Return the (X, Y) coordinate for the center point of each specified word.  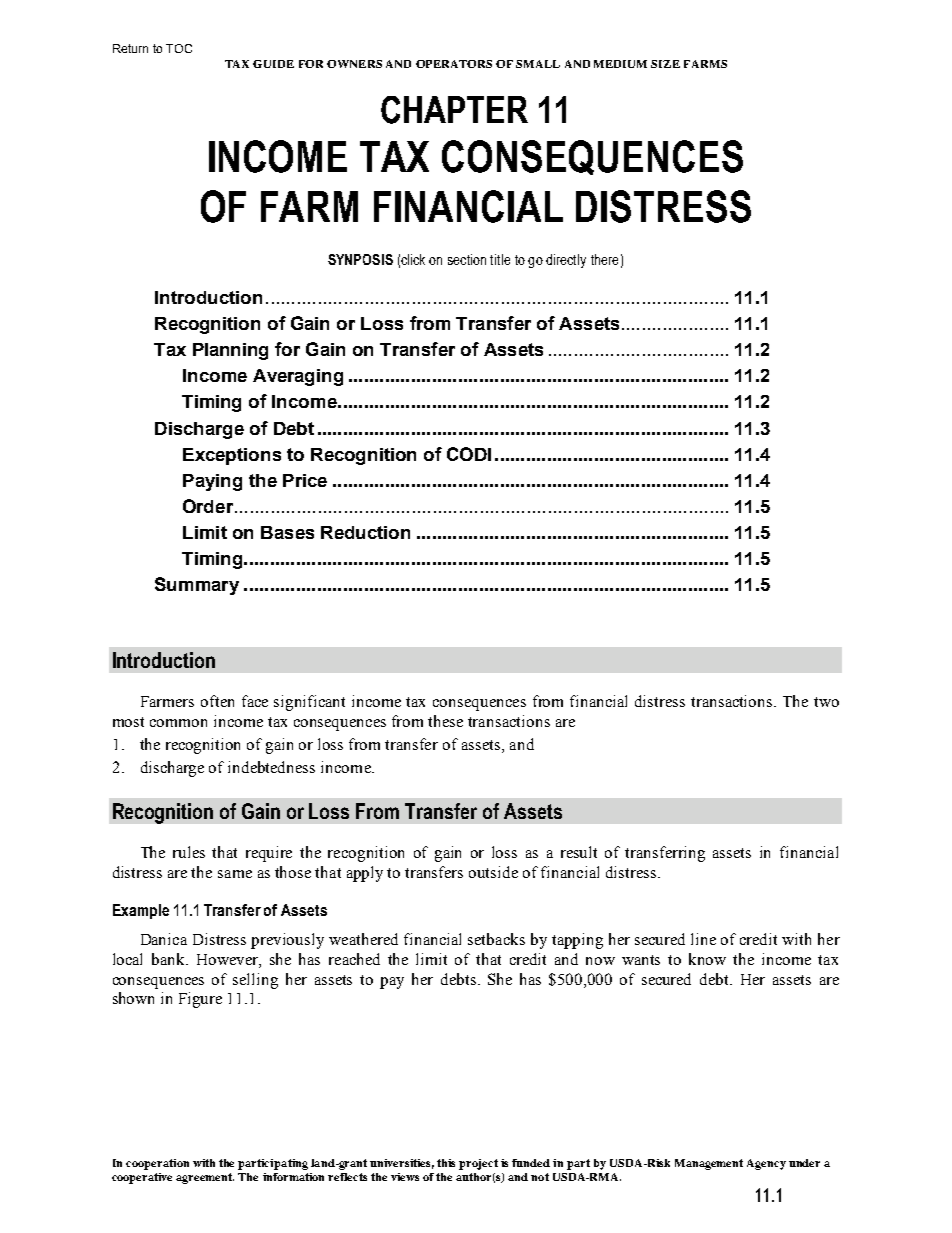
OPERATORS (454, 64)
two (826, 702)
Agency (766, 1164)
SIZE (665, 64)
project (478, 1164)
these (445, 721)
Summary (197, 586)
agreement (205, 1178)
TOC (179, 48)
